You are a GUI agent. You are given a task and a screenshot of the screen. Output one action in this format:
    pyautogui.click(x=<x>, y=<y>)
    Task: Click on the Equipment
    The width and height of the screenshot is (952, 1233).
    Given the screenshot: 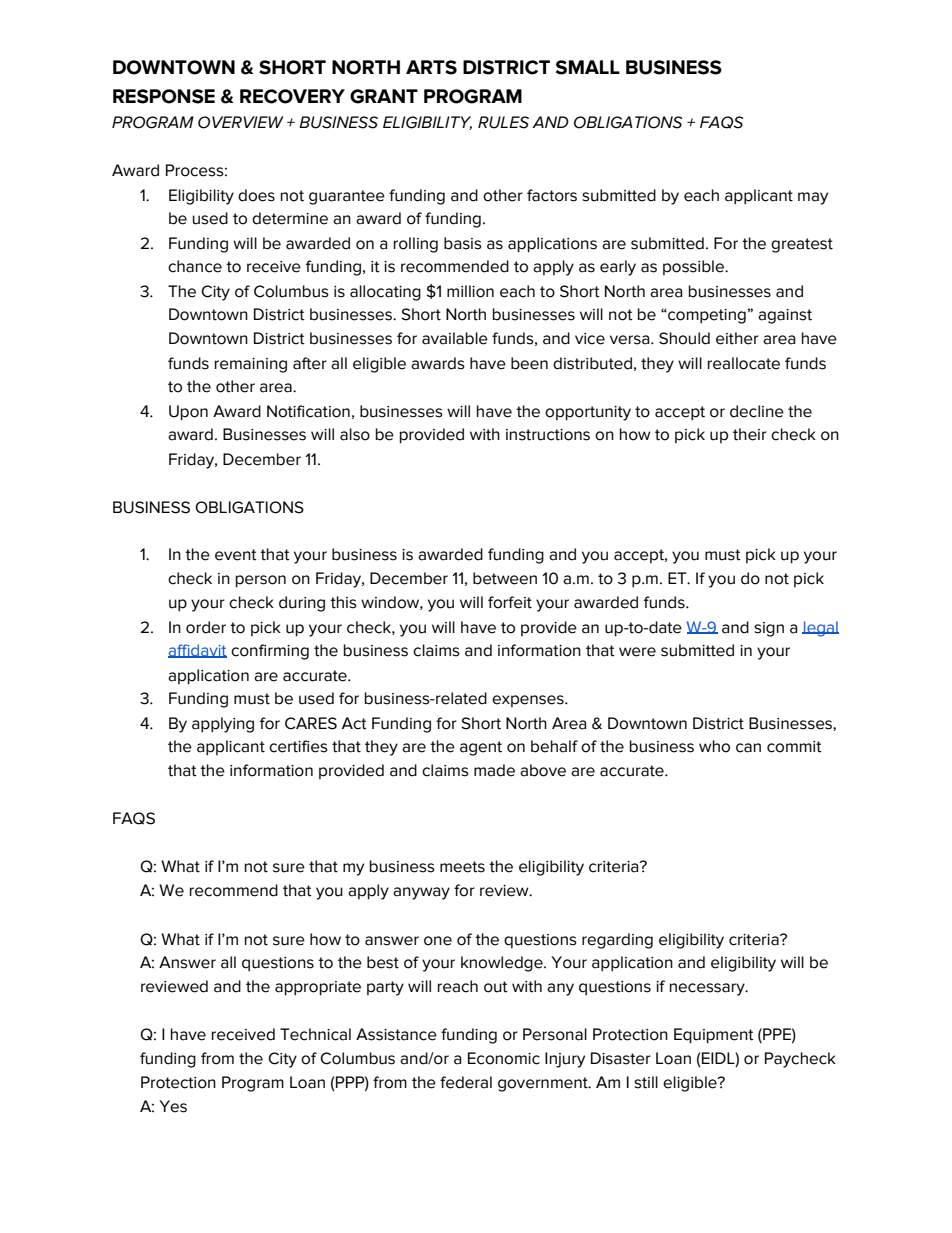 What is the action you would take?
    pyautogui.click(x=714, y=1036)
